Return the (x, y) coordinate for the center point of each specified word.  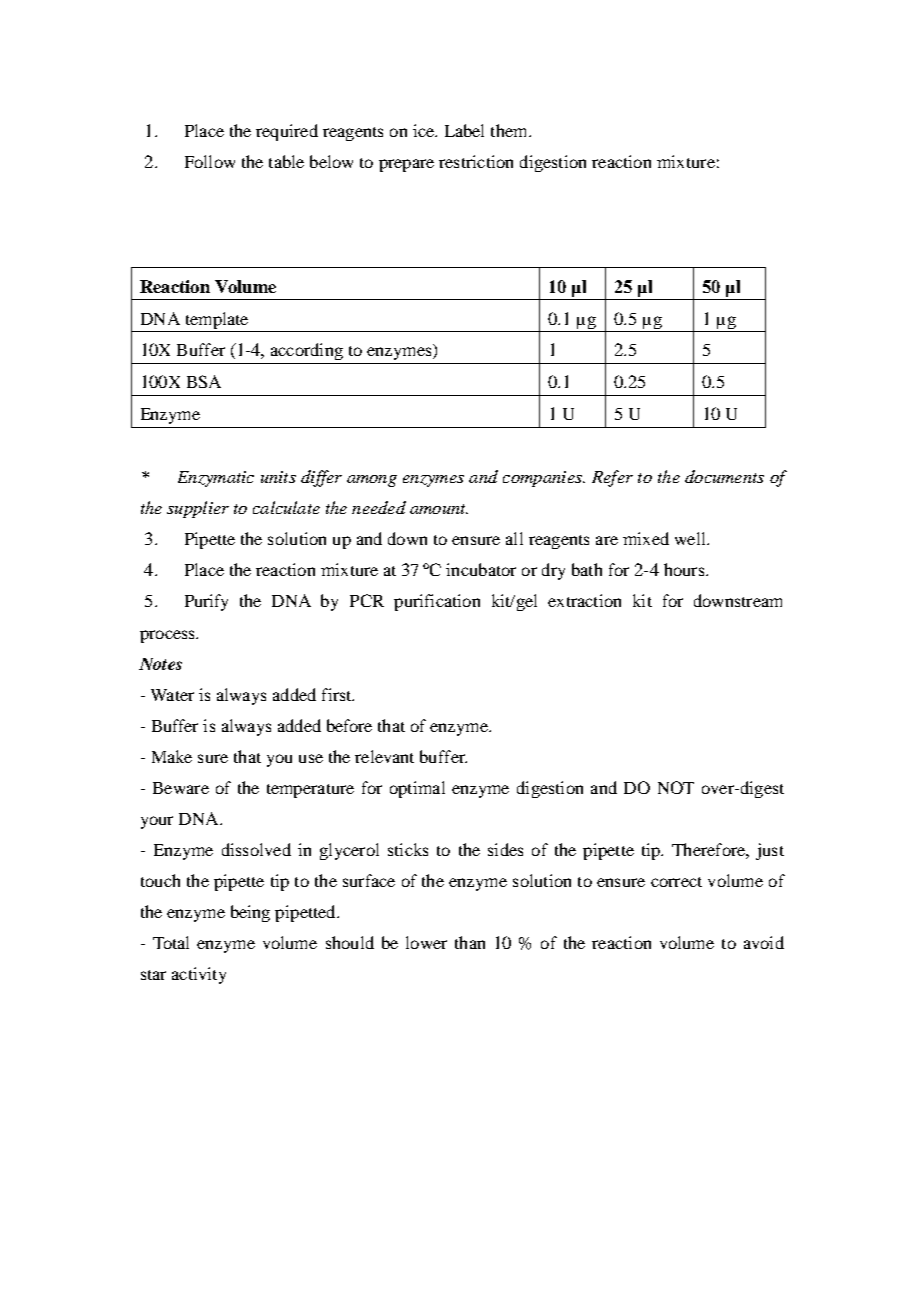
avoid (764, 942)
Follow (210, 161)
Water (172, 695)
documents (724, 476)
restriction (476, 161)
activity (199, 975)
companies (543, 479)
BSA (204, 381)
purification (437, 602)
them (510, 130)
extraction (584, 600)
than (470, 942)
